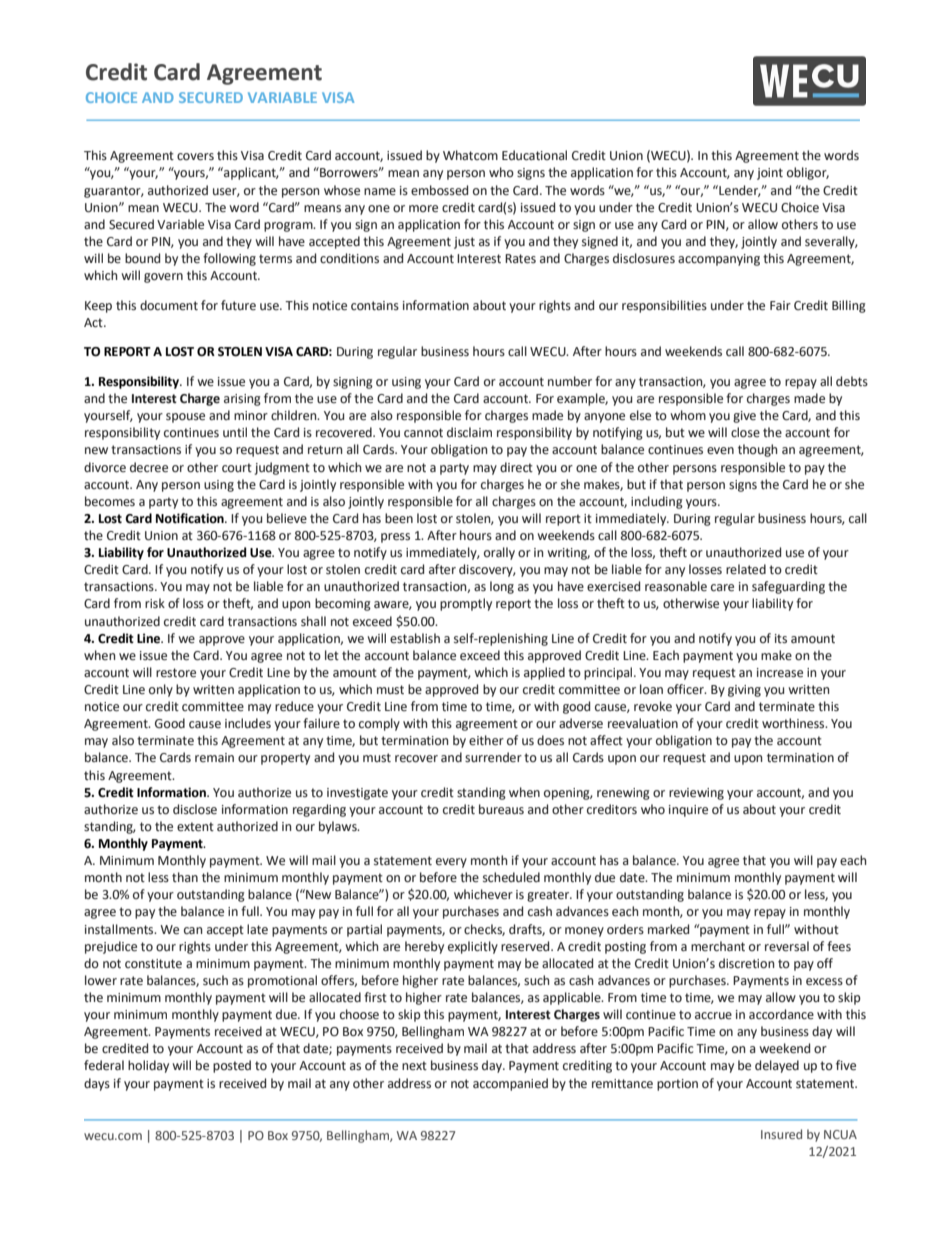  Describe the element at coordinates (516, 467) in the image. I see `direct` at that location.
